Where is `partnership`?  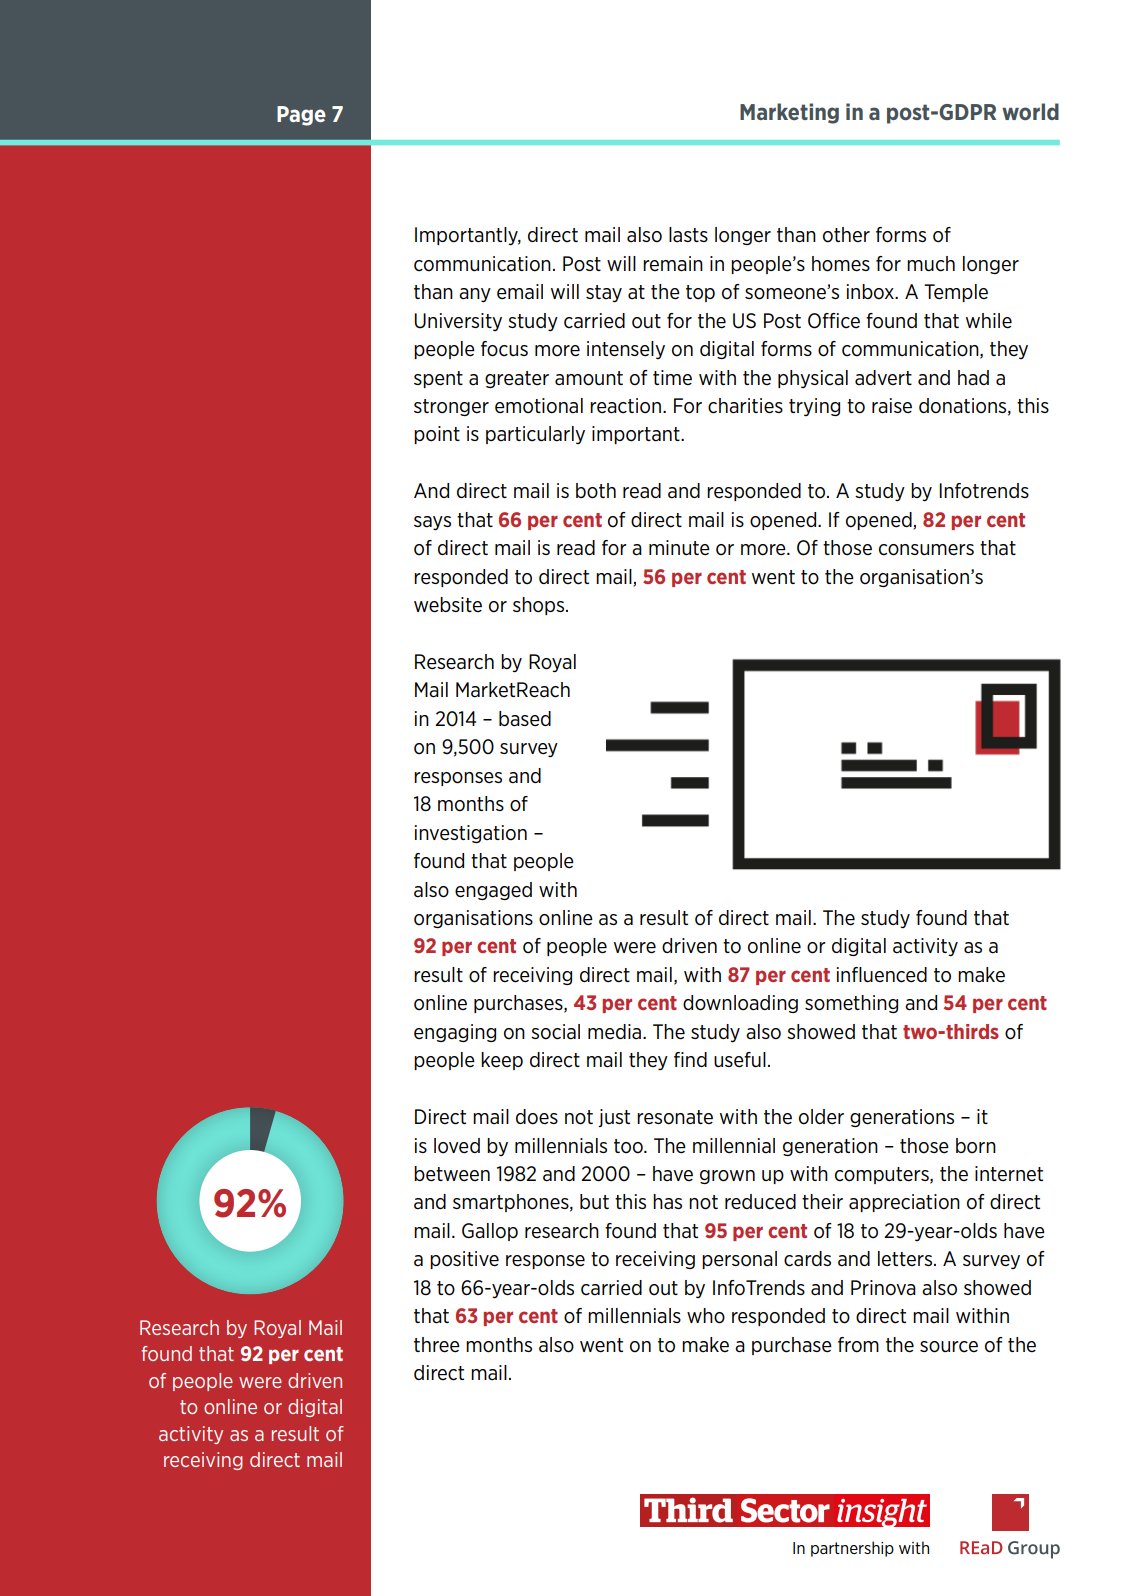 partnership is located at coordinates (852, 1549).
